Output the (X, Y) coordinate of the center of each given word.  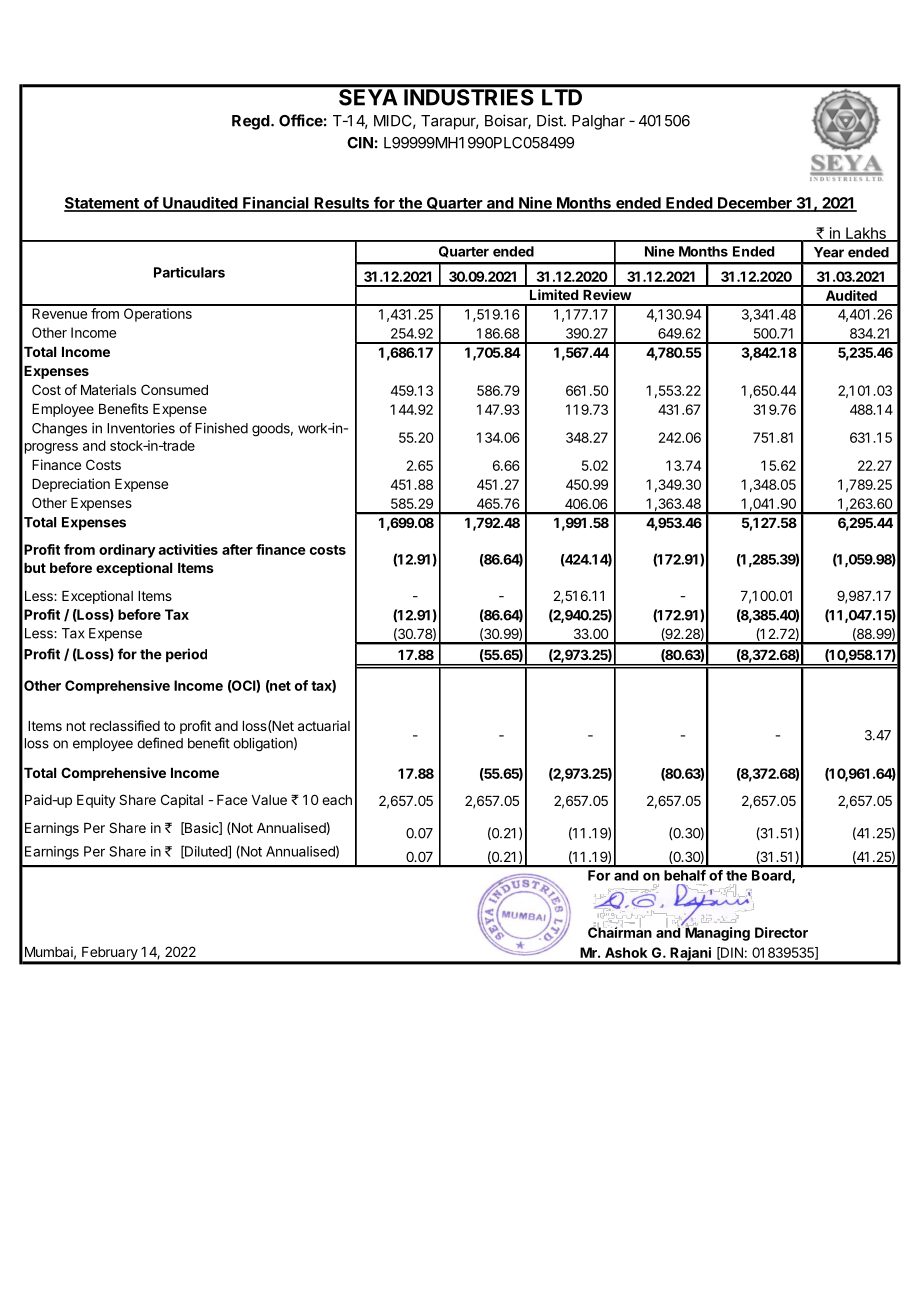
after (237, 549)
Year (829, 252)
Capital (182, 801)
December (755, 204)
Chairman (620, 931)
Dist (551, 120)
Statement (102, 204)
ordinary (127, 551)
